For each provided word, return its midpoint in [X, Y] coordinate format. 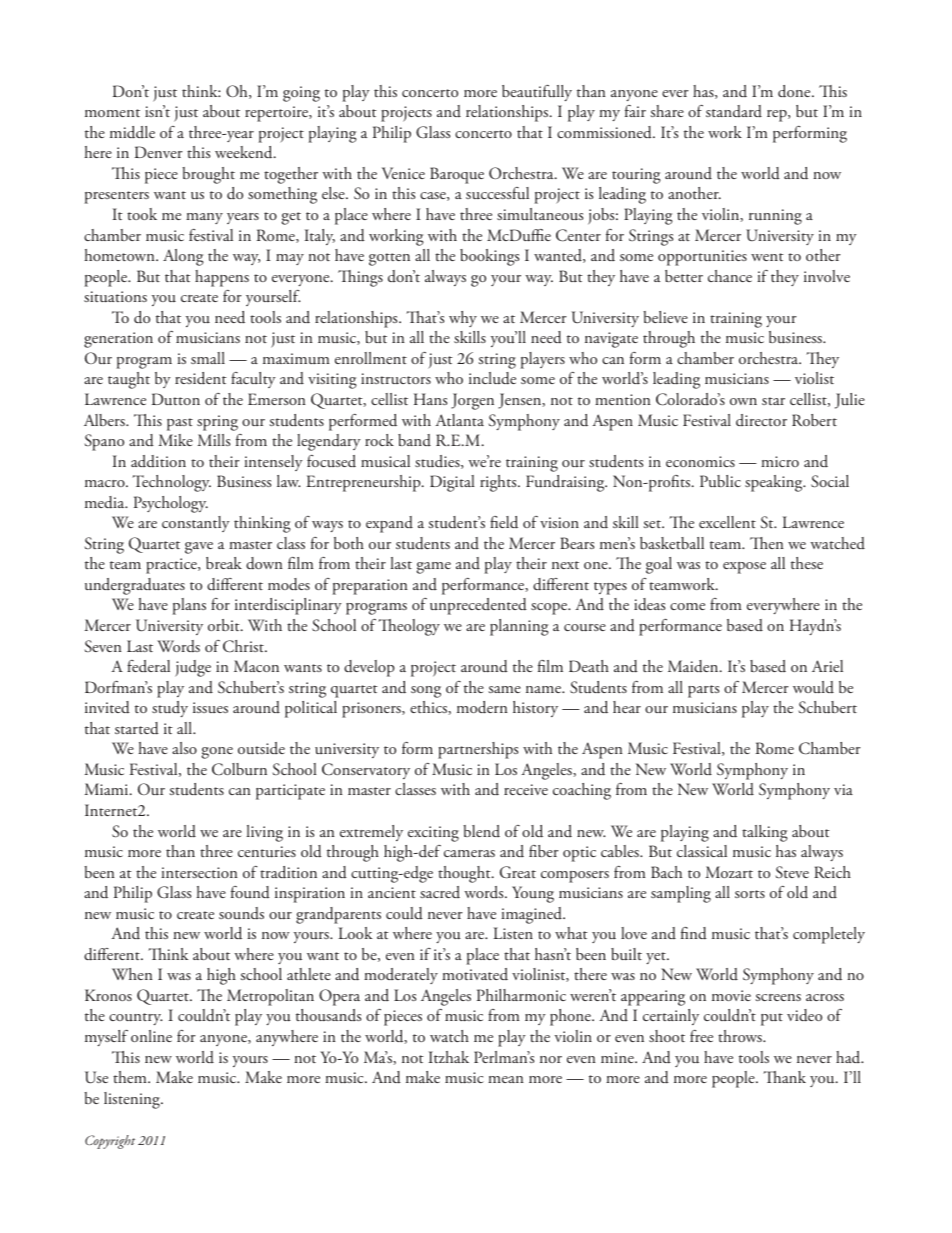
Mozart [729, 872]
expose [744, 568]
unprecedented [478, 606]
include [492, 378]
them [131, 1077]
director [761, 420]
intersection [199, 872]
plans [189, 606]
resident [201, 378]
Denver [159, 152]
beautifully [537, 93]
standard [734, 111]
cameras [469, 853]
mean [506, 1079]
